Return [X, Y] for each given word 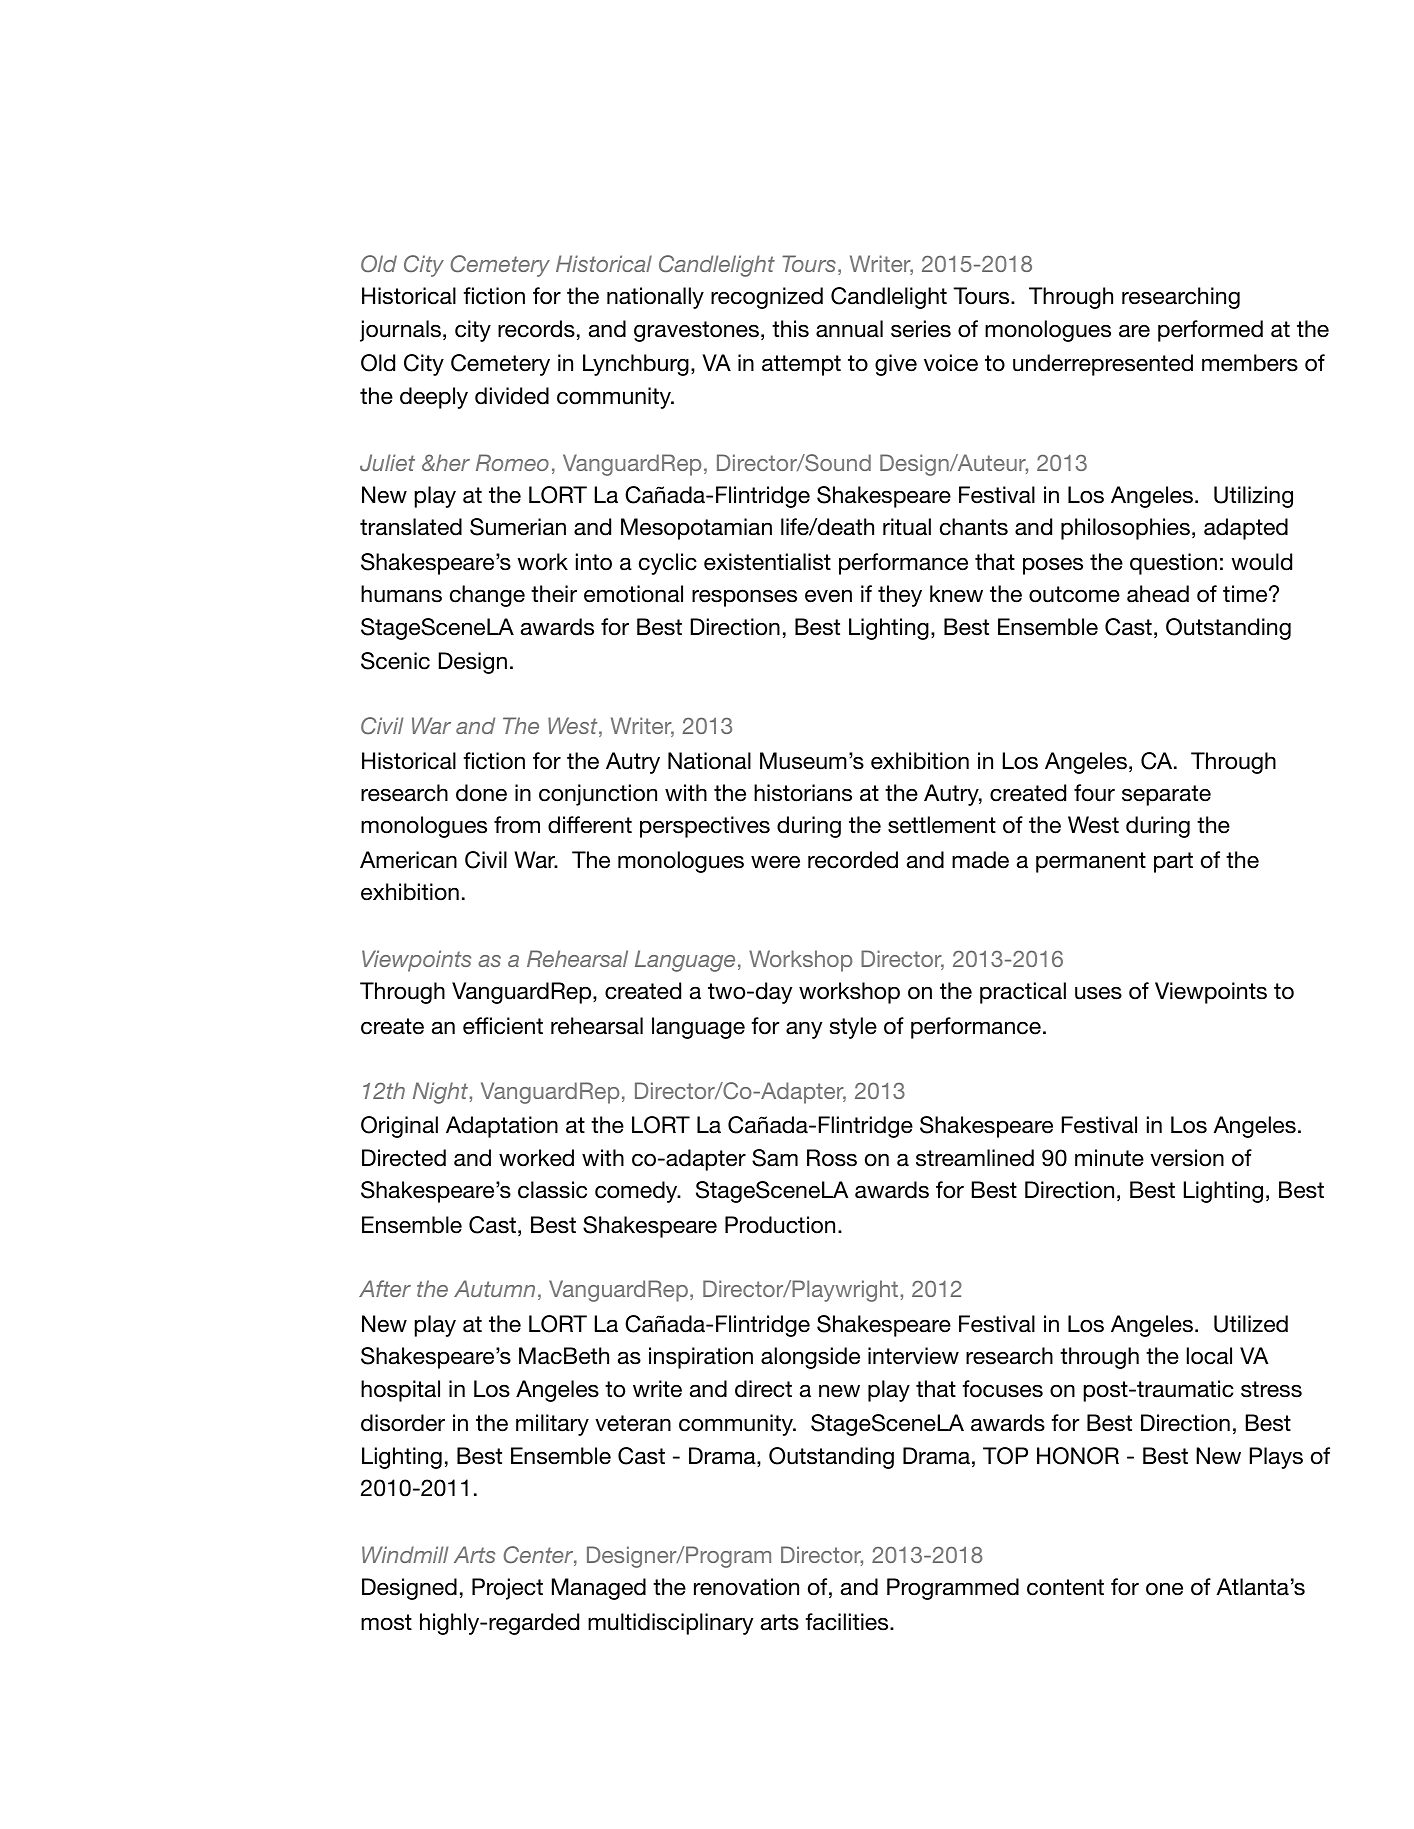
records [536, 329]
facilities [848, 1622]
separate [1166, 795]
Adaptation [502, 1127]
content [1065, 1587]
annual [849, 329]
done [481, 793]
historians [803, 793]
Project [507, 1589]
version [1187, 1158]
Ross [832, 1158]
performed [1210, 331]
